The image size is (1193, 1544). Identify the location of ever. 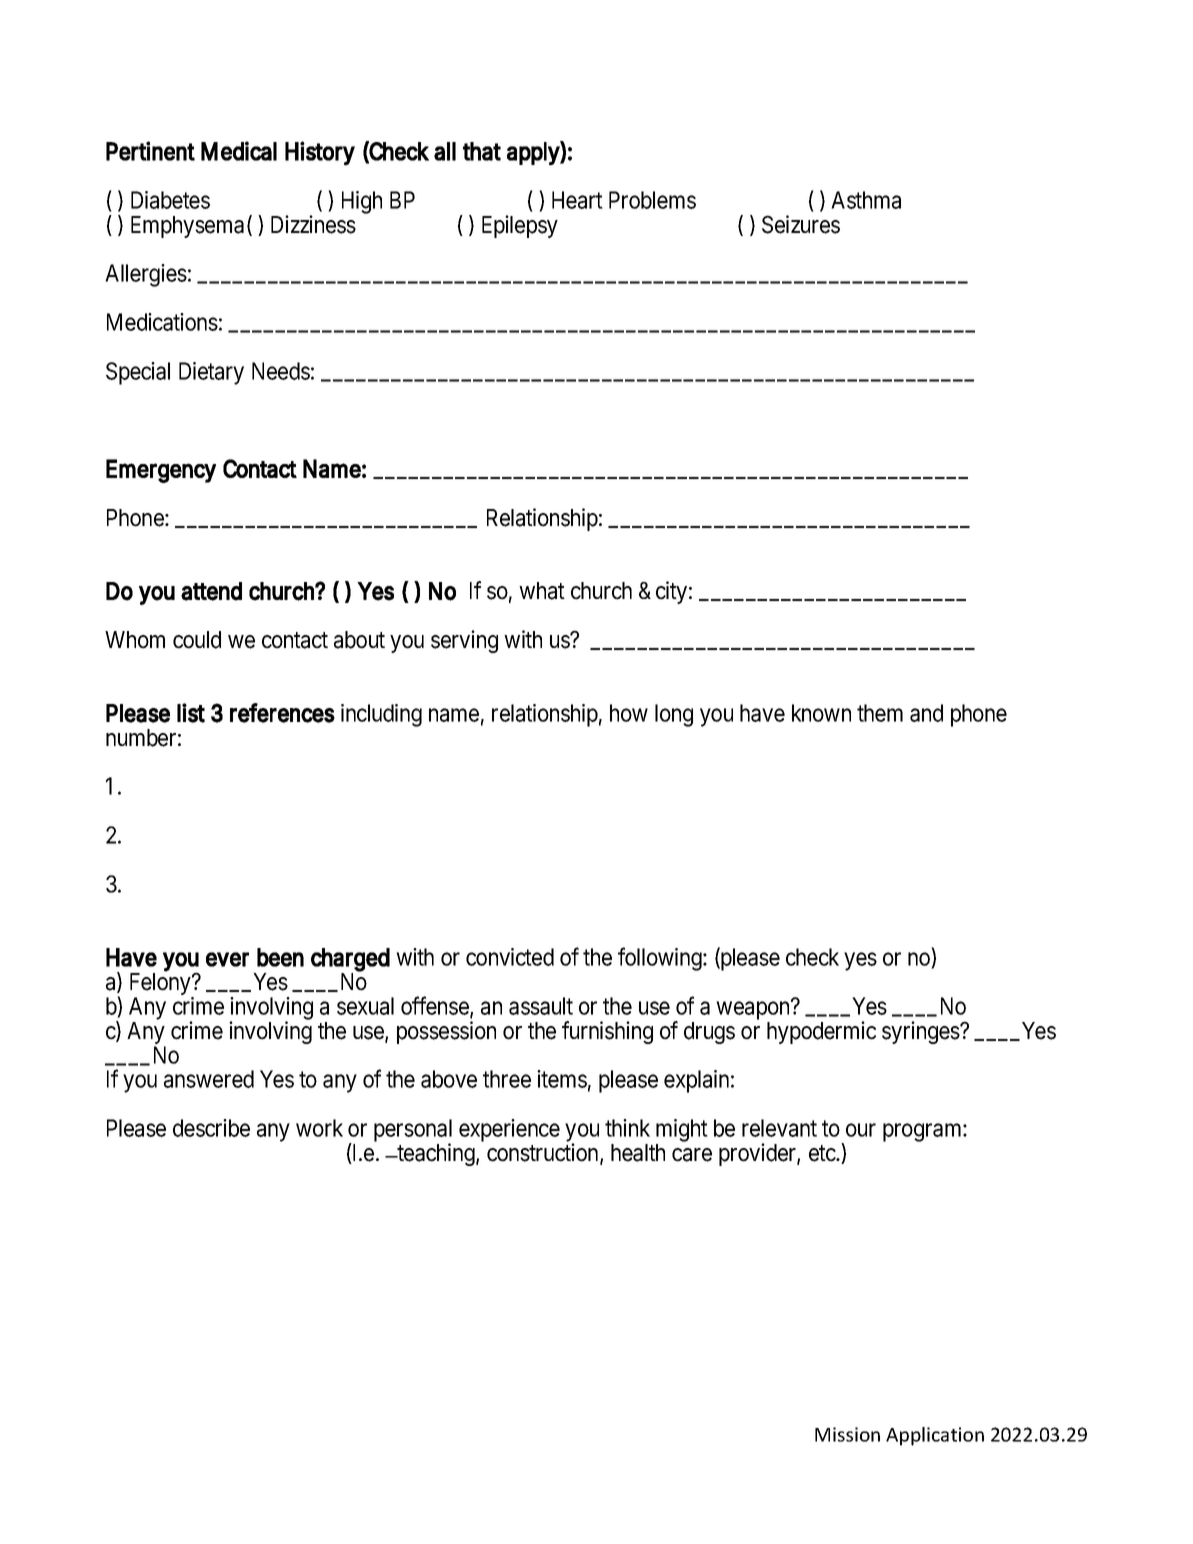
(227, 959).
